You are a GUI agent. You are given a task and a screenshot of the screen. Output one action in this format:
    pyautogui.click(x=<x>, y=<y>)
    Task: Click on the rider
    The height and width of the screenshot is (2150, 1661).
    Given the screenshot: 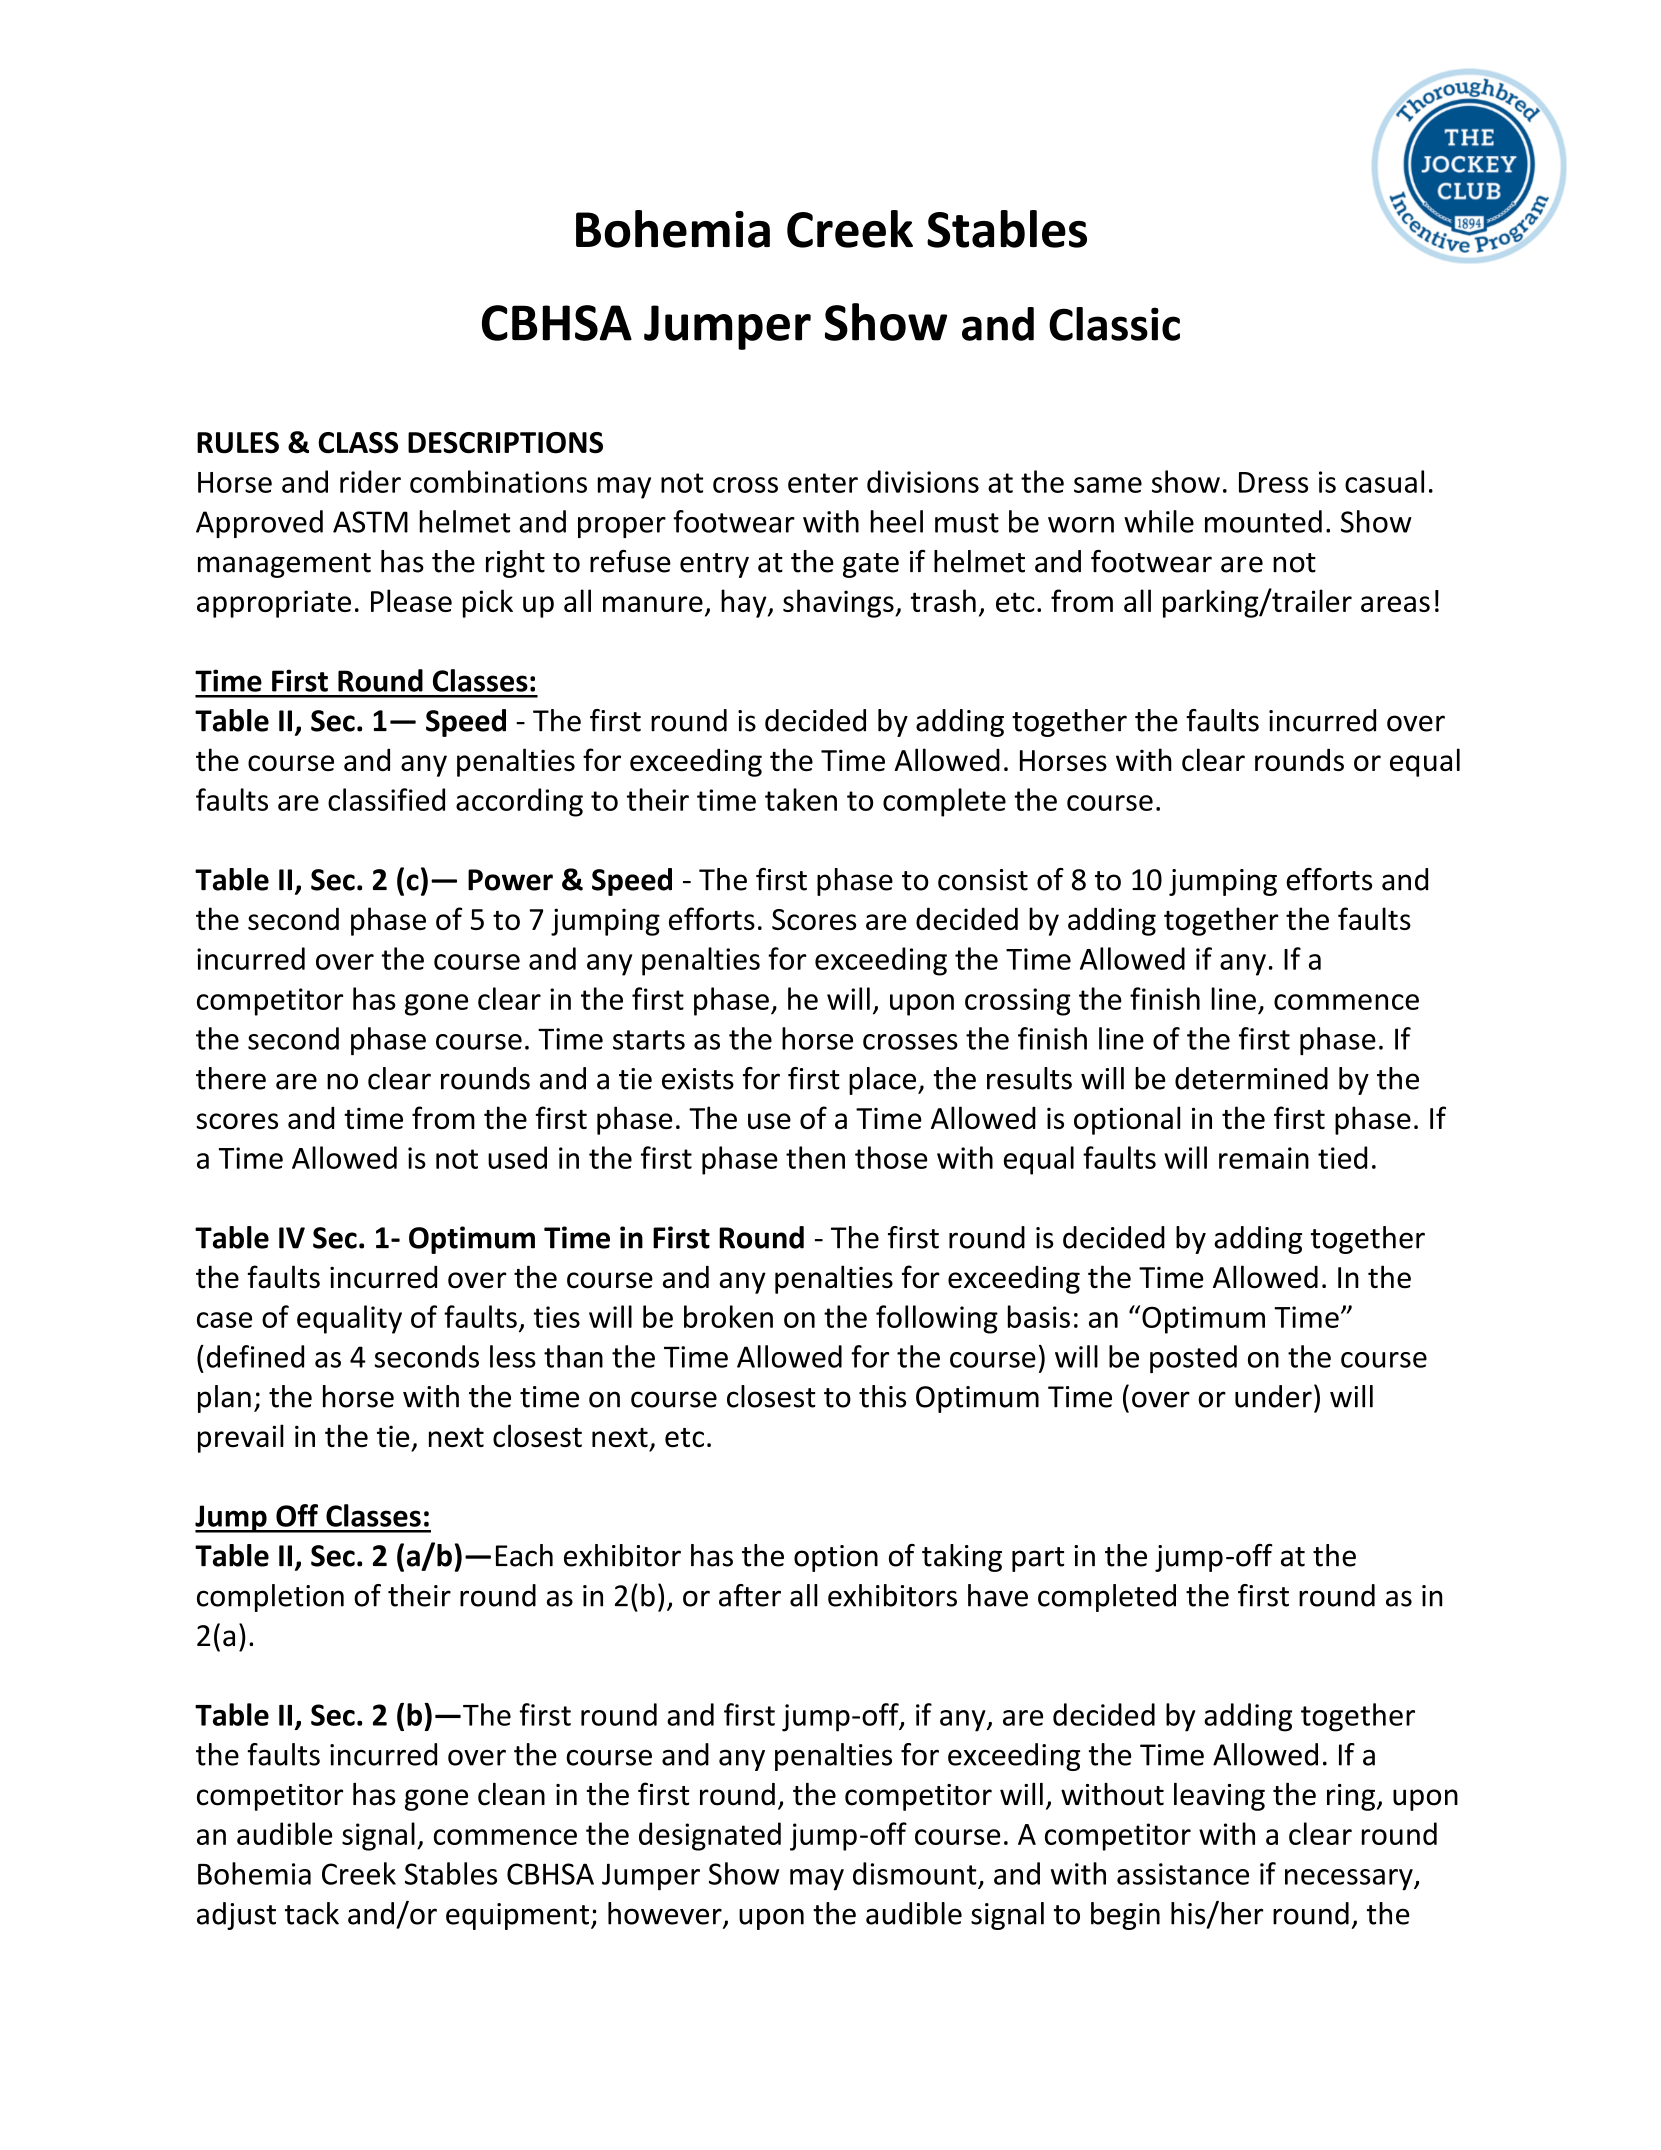 What is the action you would take?
    pyautogui.click(x=370, y=481)
